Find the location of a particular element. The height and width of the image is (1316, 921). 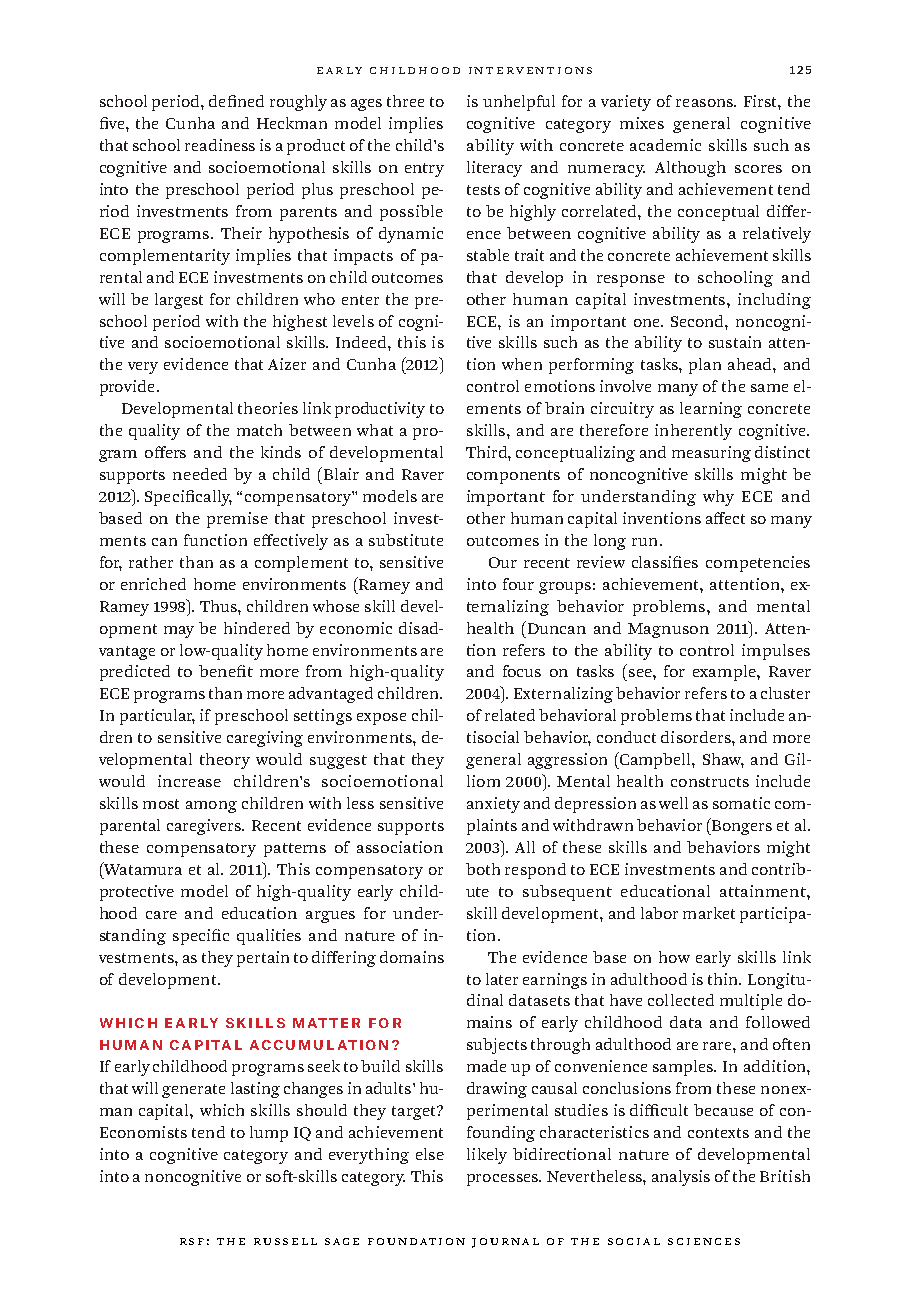

contexts is located at coordinates (718, 1133).
